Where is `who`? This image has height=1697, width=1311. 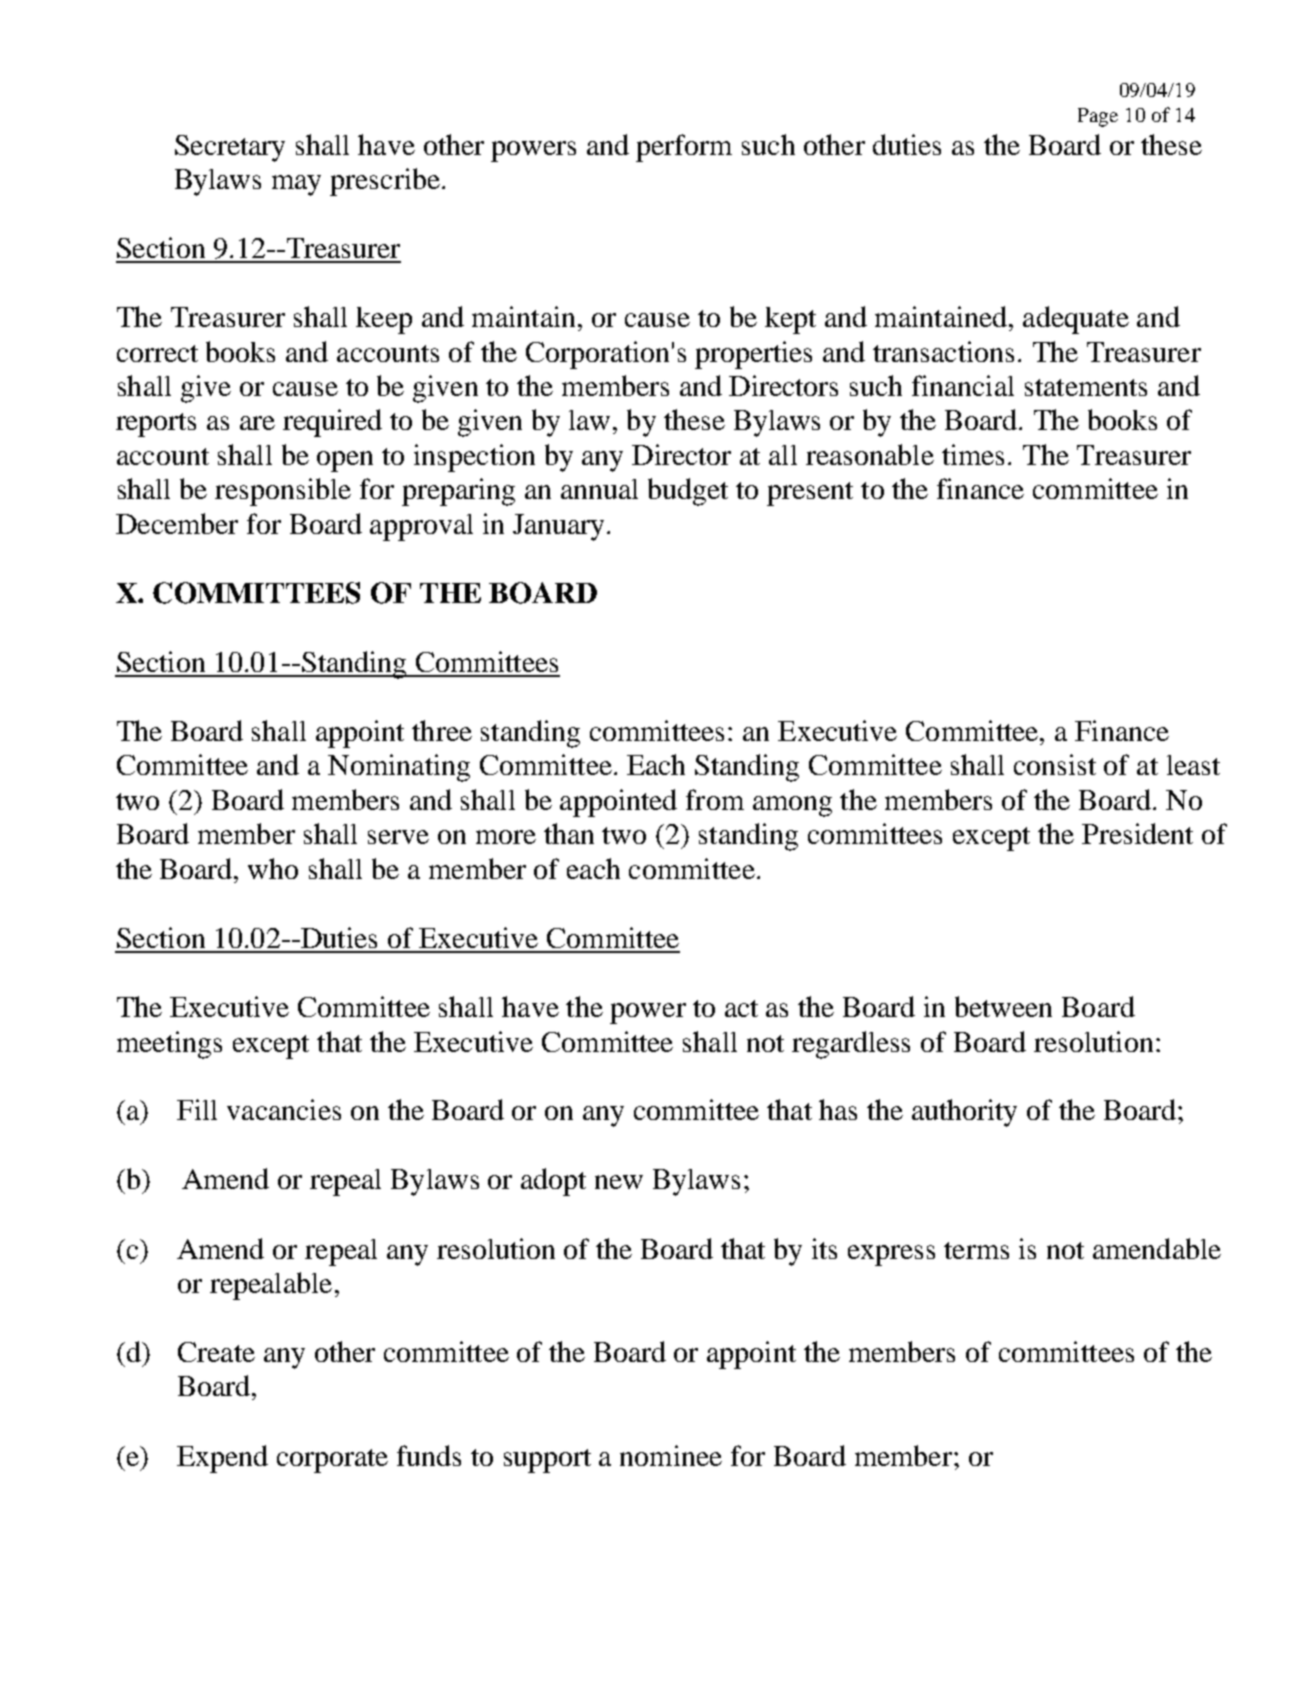 who is located at coordinates (273, 868).
